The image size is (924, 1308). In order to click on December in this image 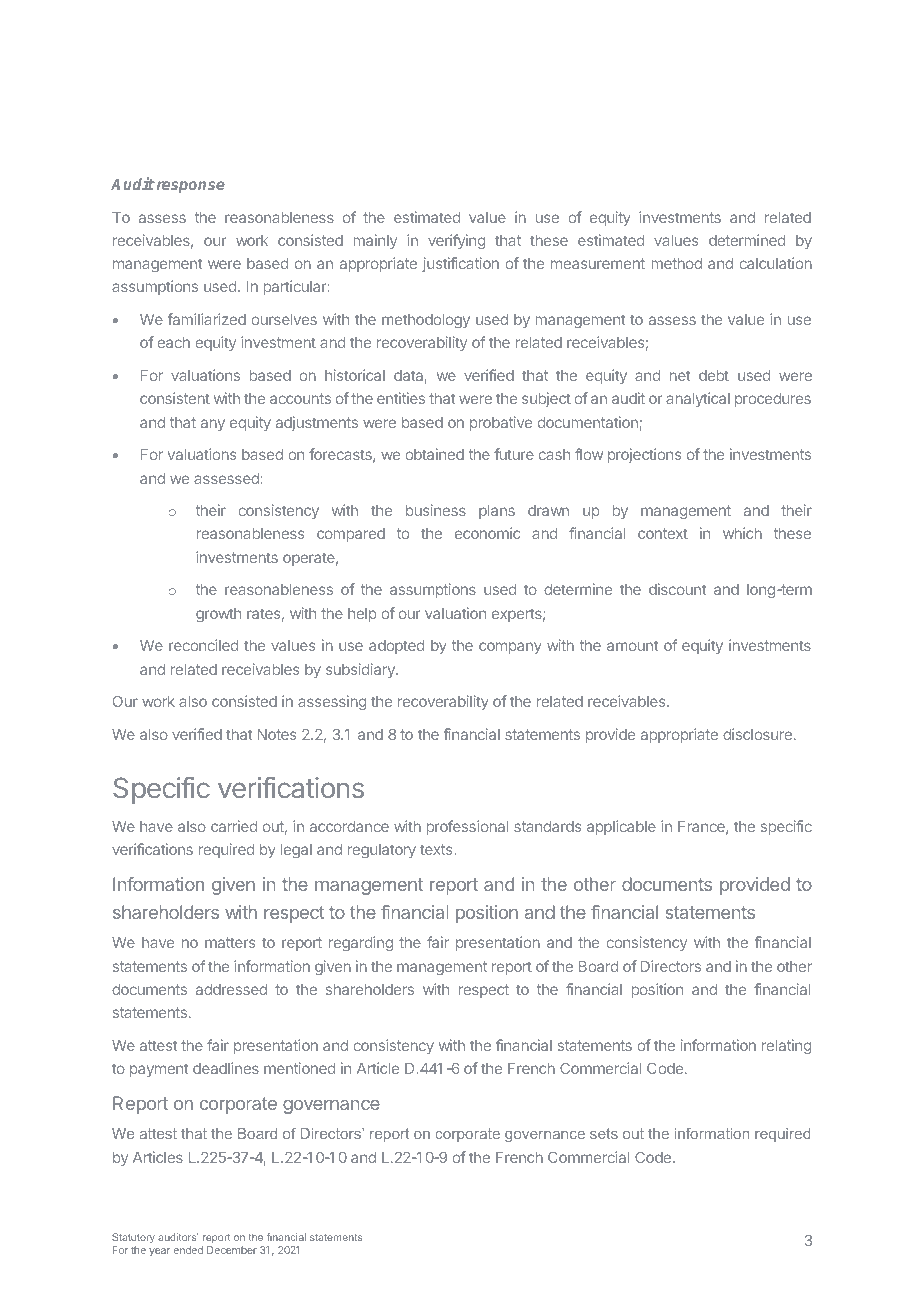, I will do `click(232, 1250)`.
